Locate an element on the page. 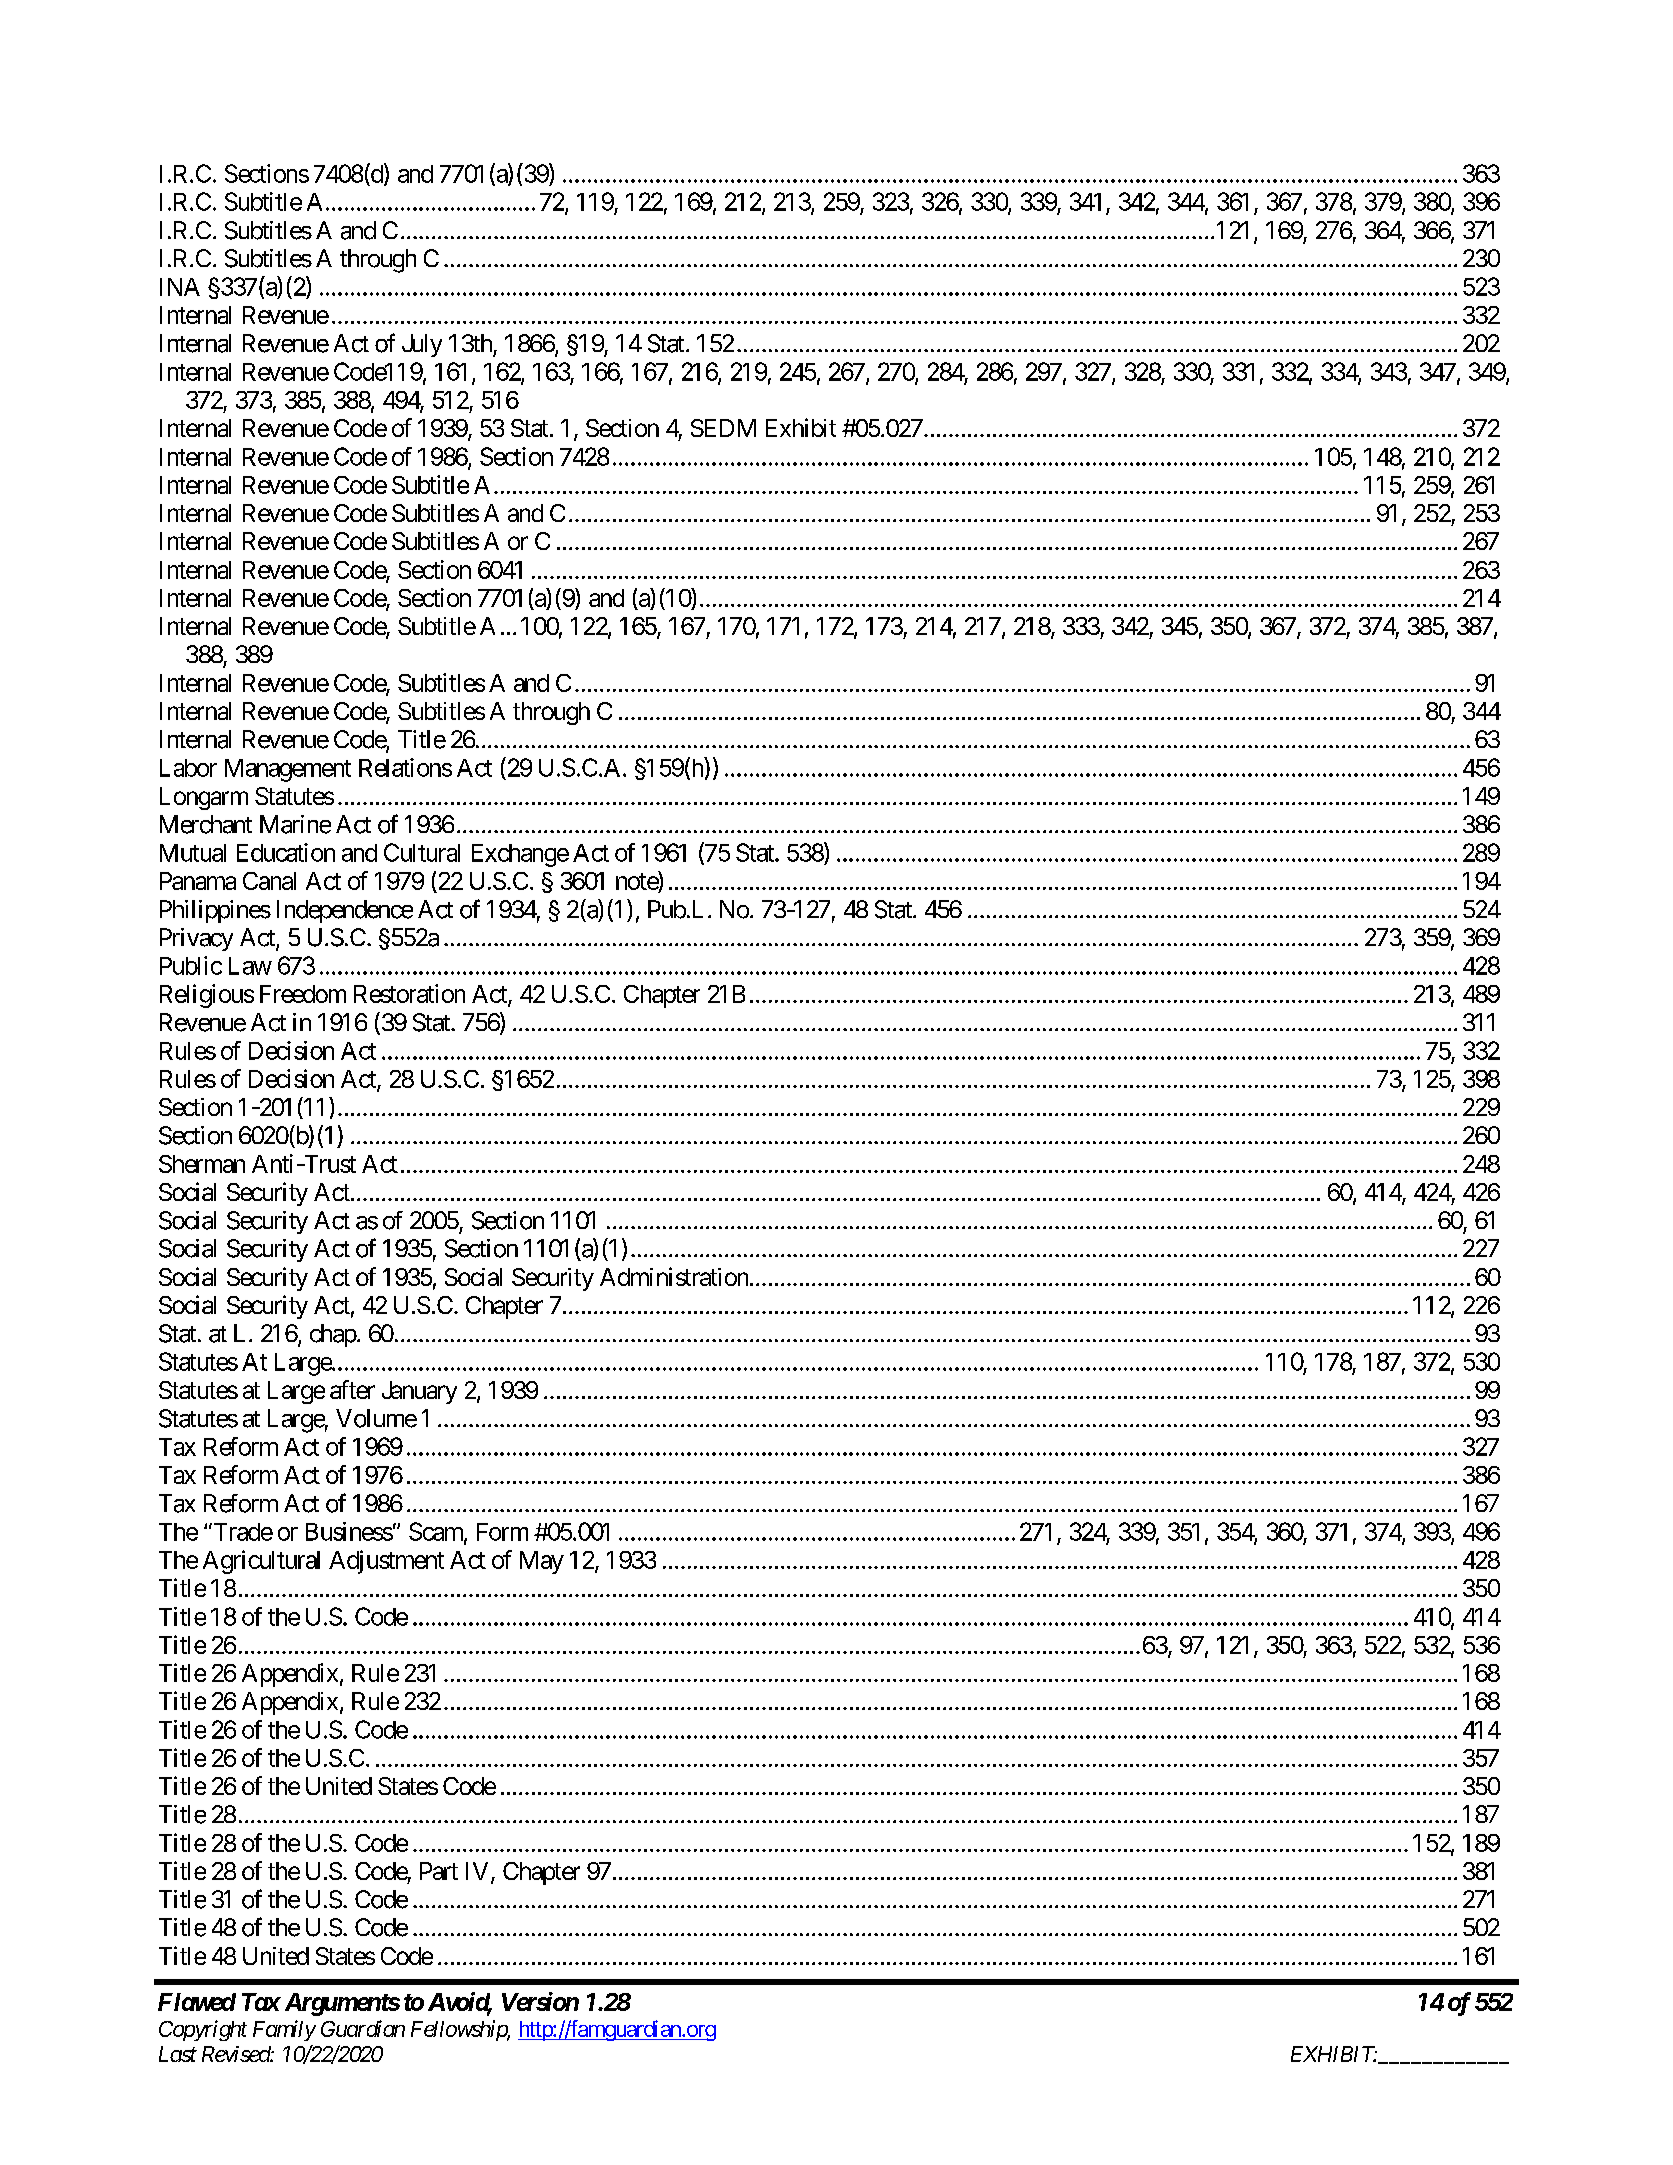 The height and width of the image is (2165, 1673). Administration is located at coordinates (674, 1276).
